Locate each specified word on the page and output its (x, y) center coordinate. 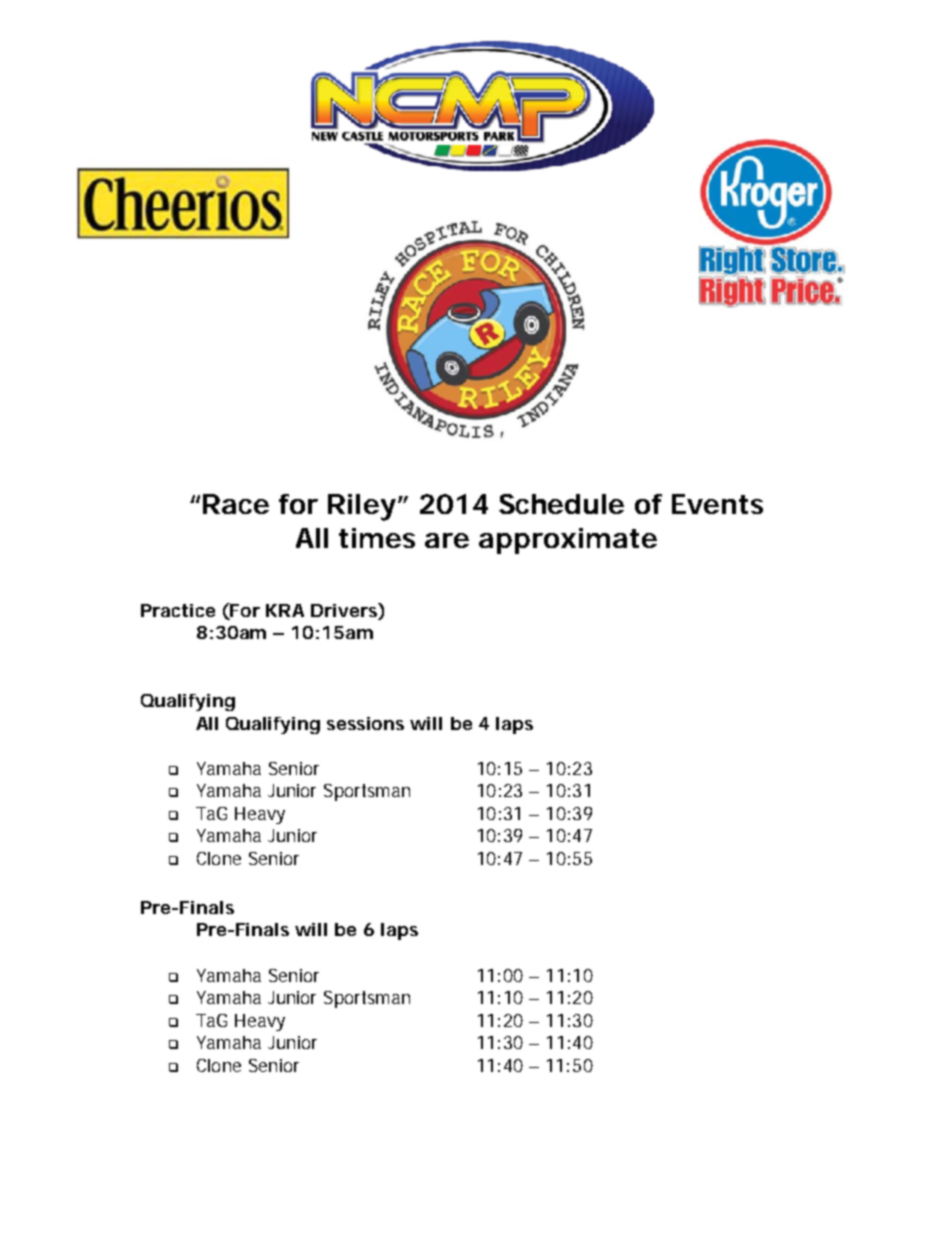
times (377, 538)
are (447, 540)
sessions (365, 723)
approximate (568, 541)
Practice (178, 610)
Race (236, 504)
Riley (362, 507)
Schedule (561, 504)
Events (717, 504)
